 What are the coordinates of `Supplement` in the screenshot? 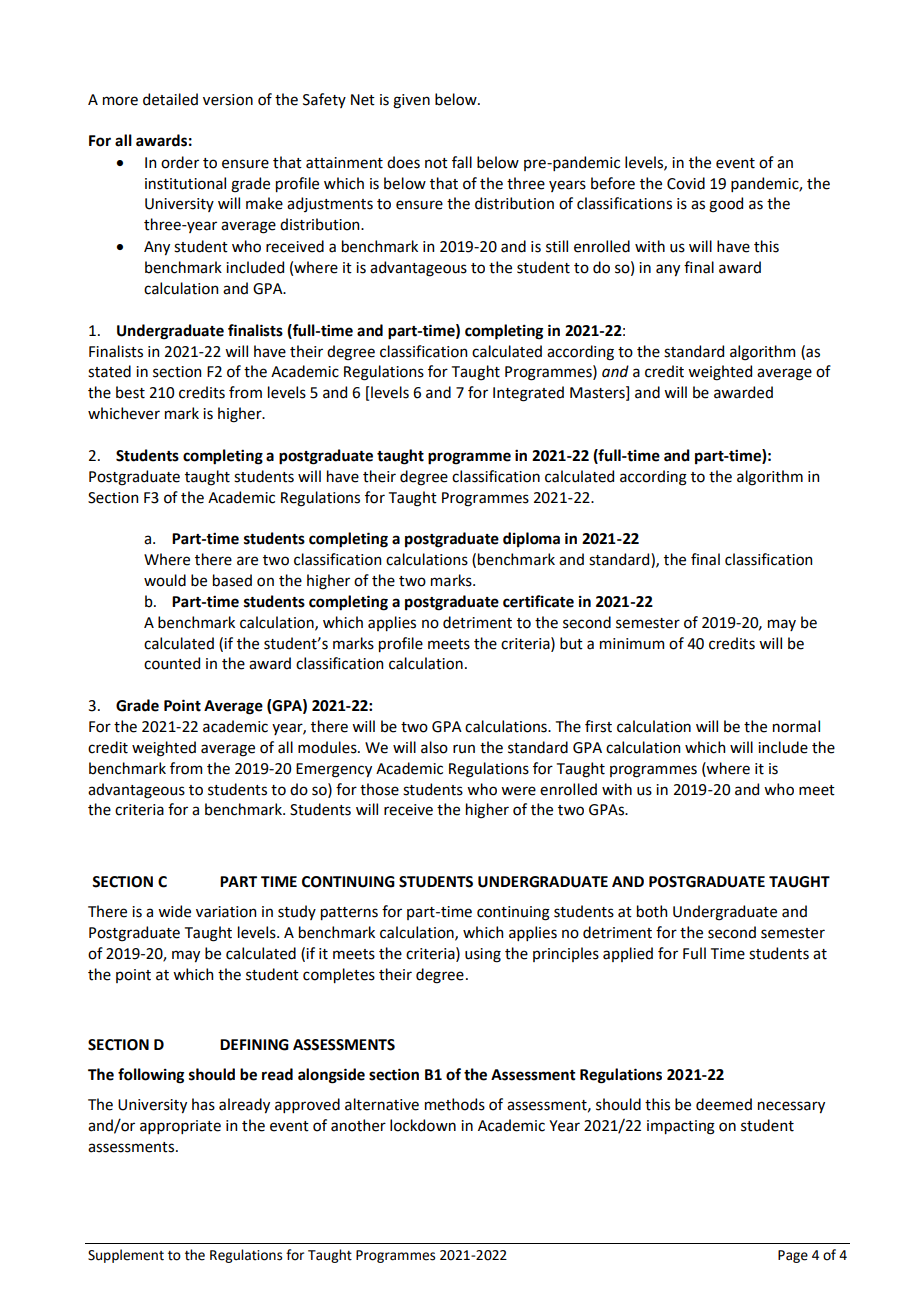 It's located at (126, 1256).
